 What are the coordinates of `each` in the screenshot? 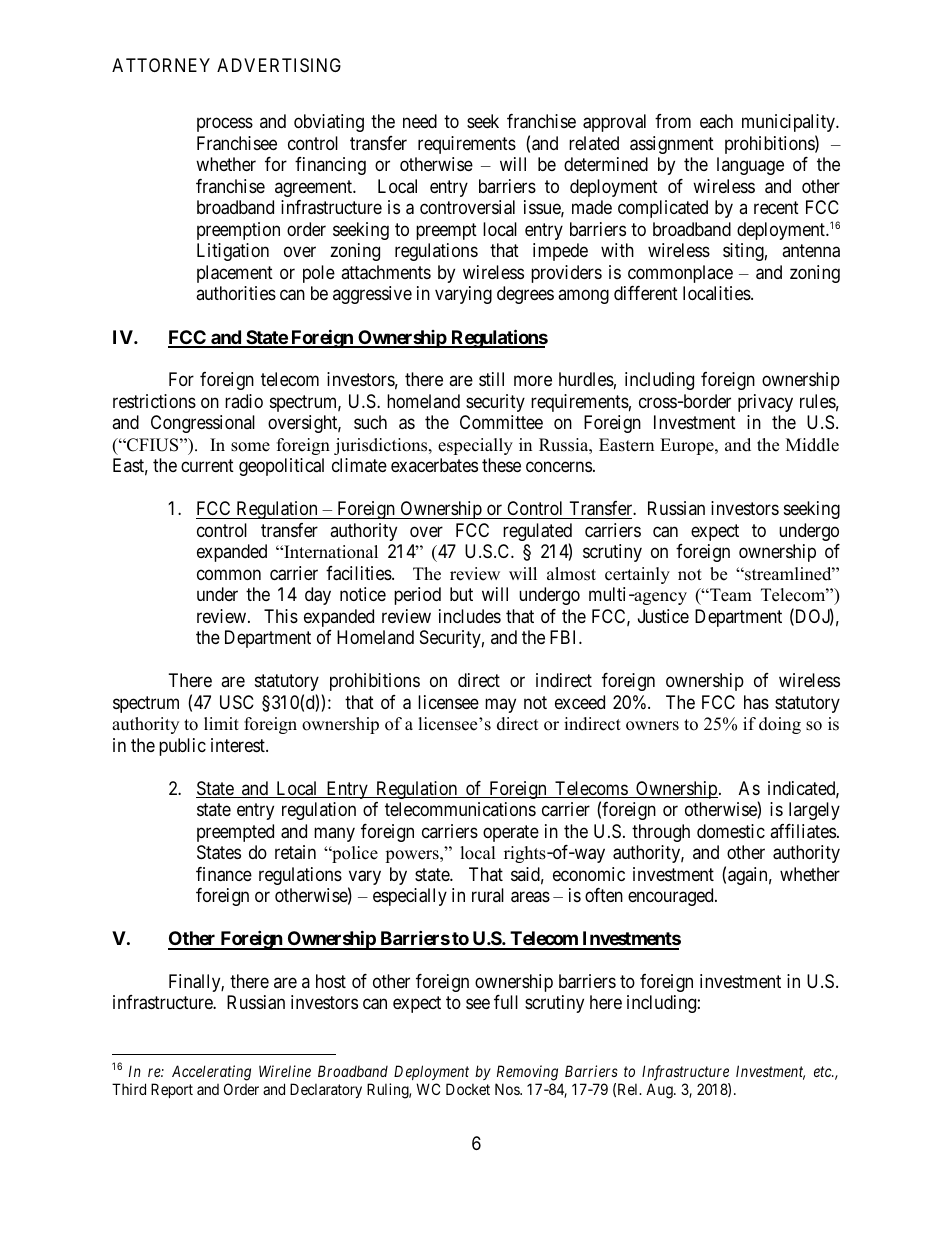 It's located at (716, 121).
